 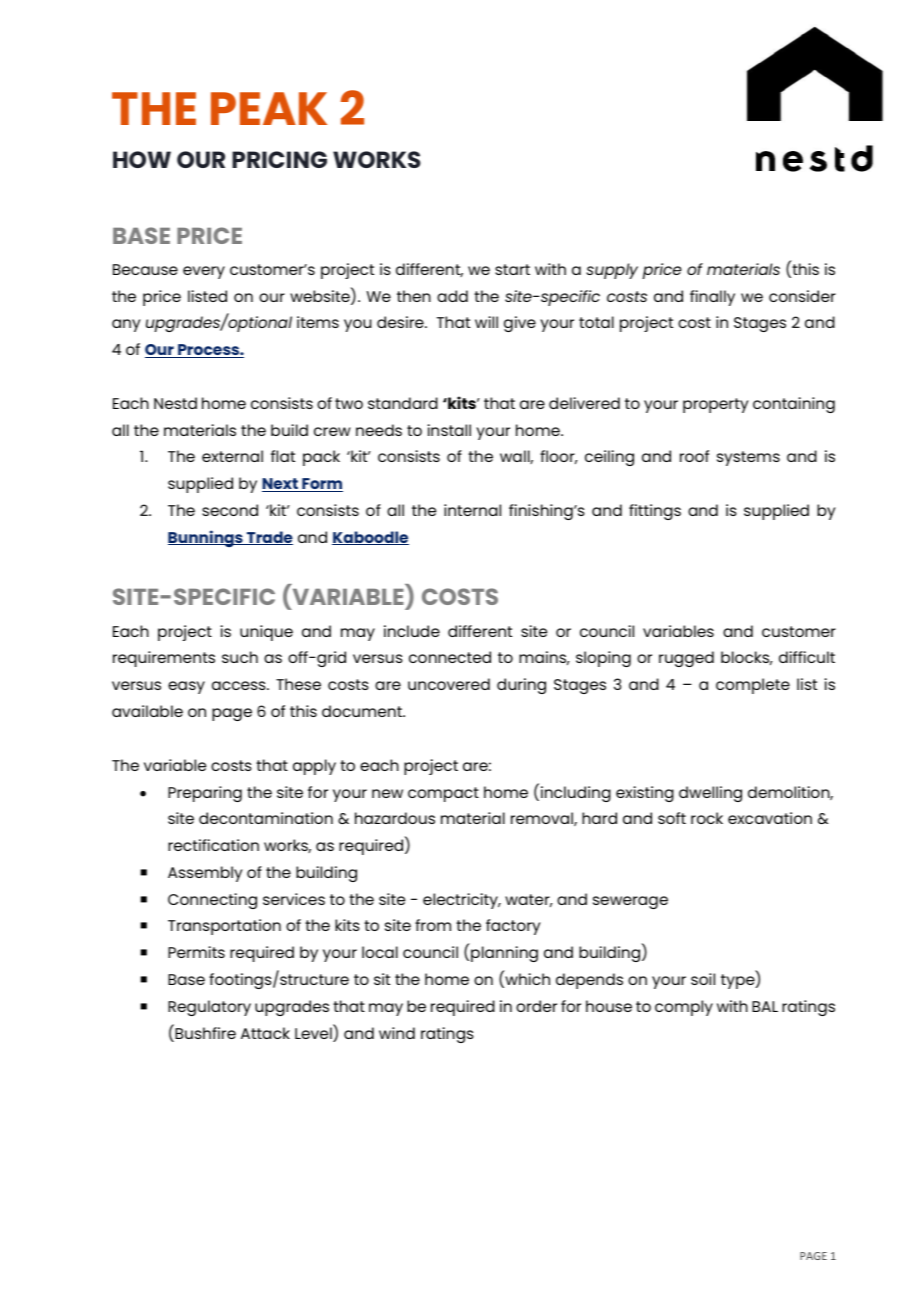 I want to click on internal, so click(x=472, y=510).
